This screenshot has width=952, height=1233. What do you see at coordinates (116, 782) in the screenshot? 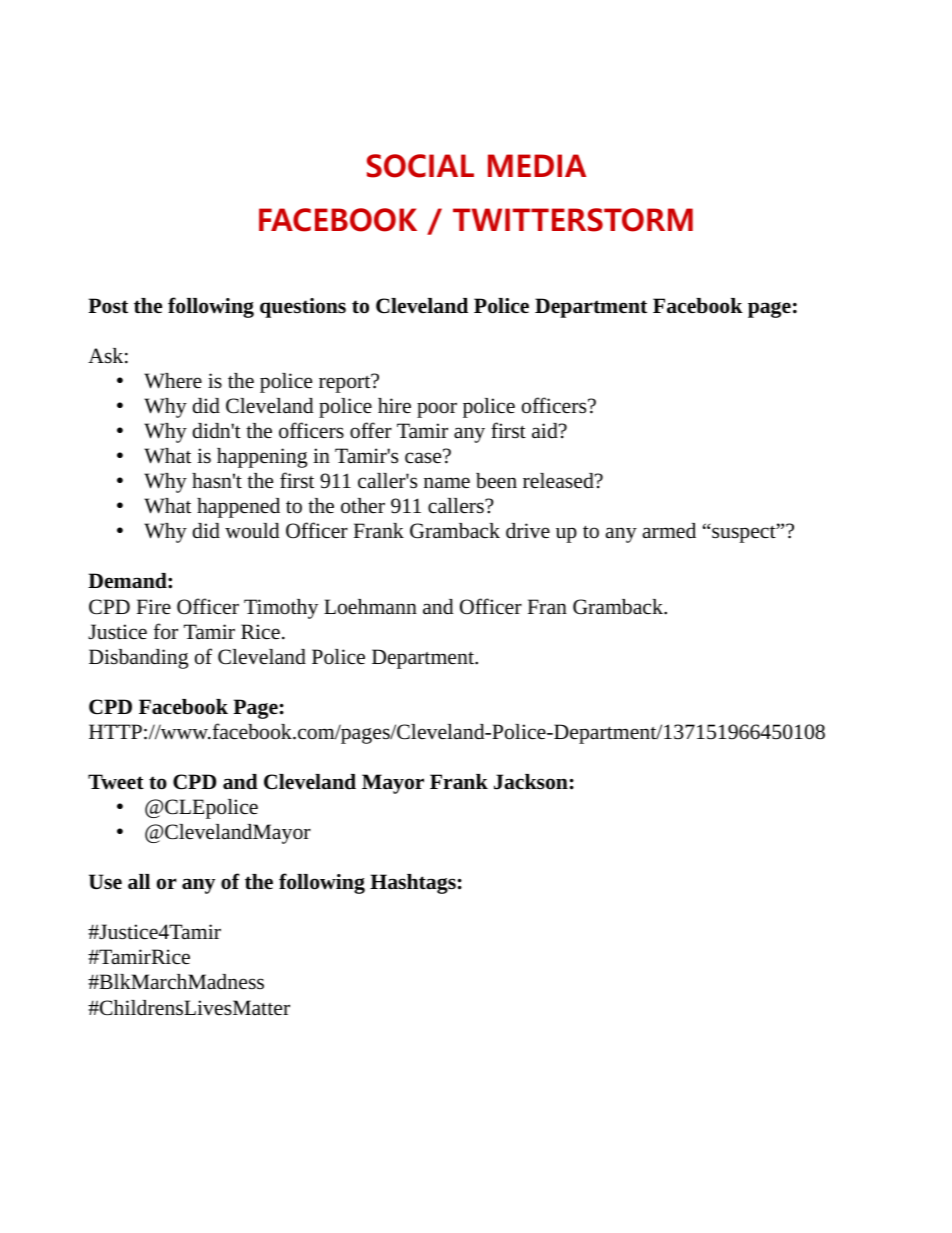
I see `Tweet` at bounding box center [116, 782].
